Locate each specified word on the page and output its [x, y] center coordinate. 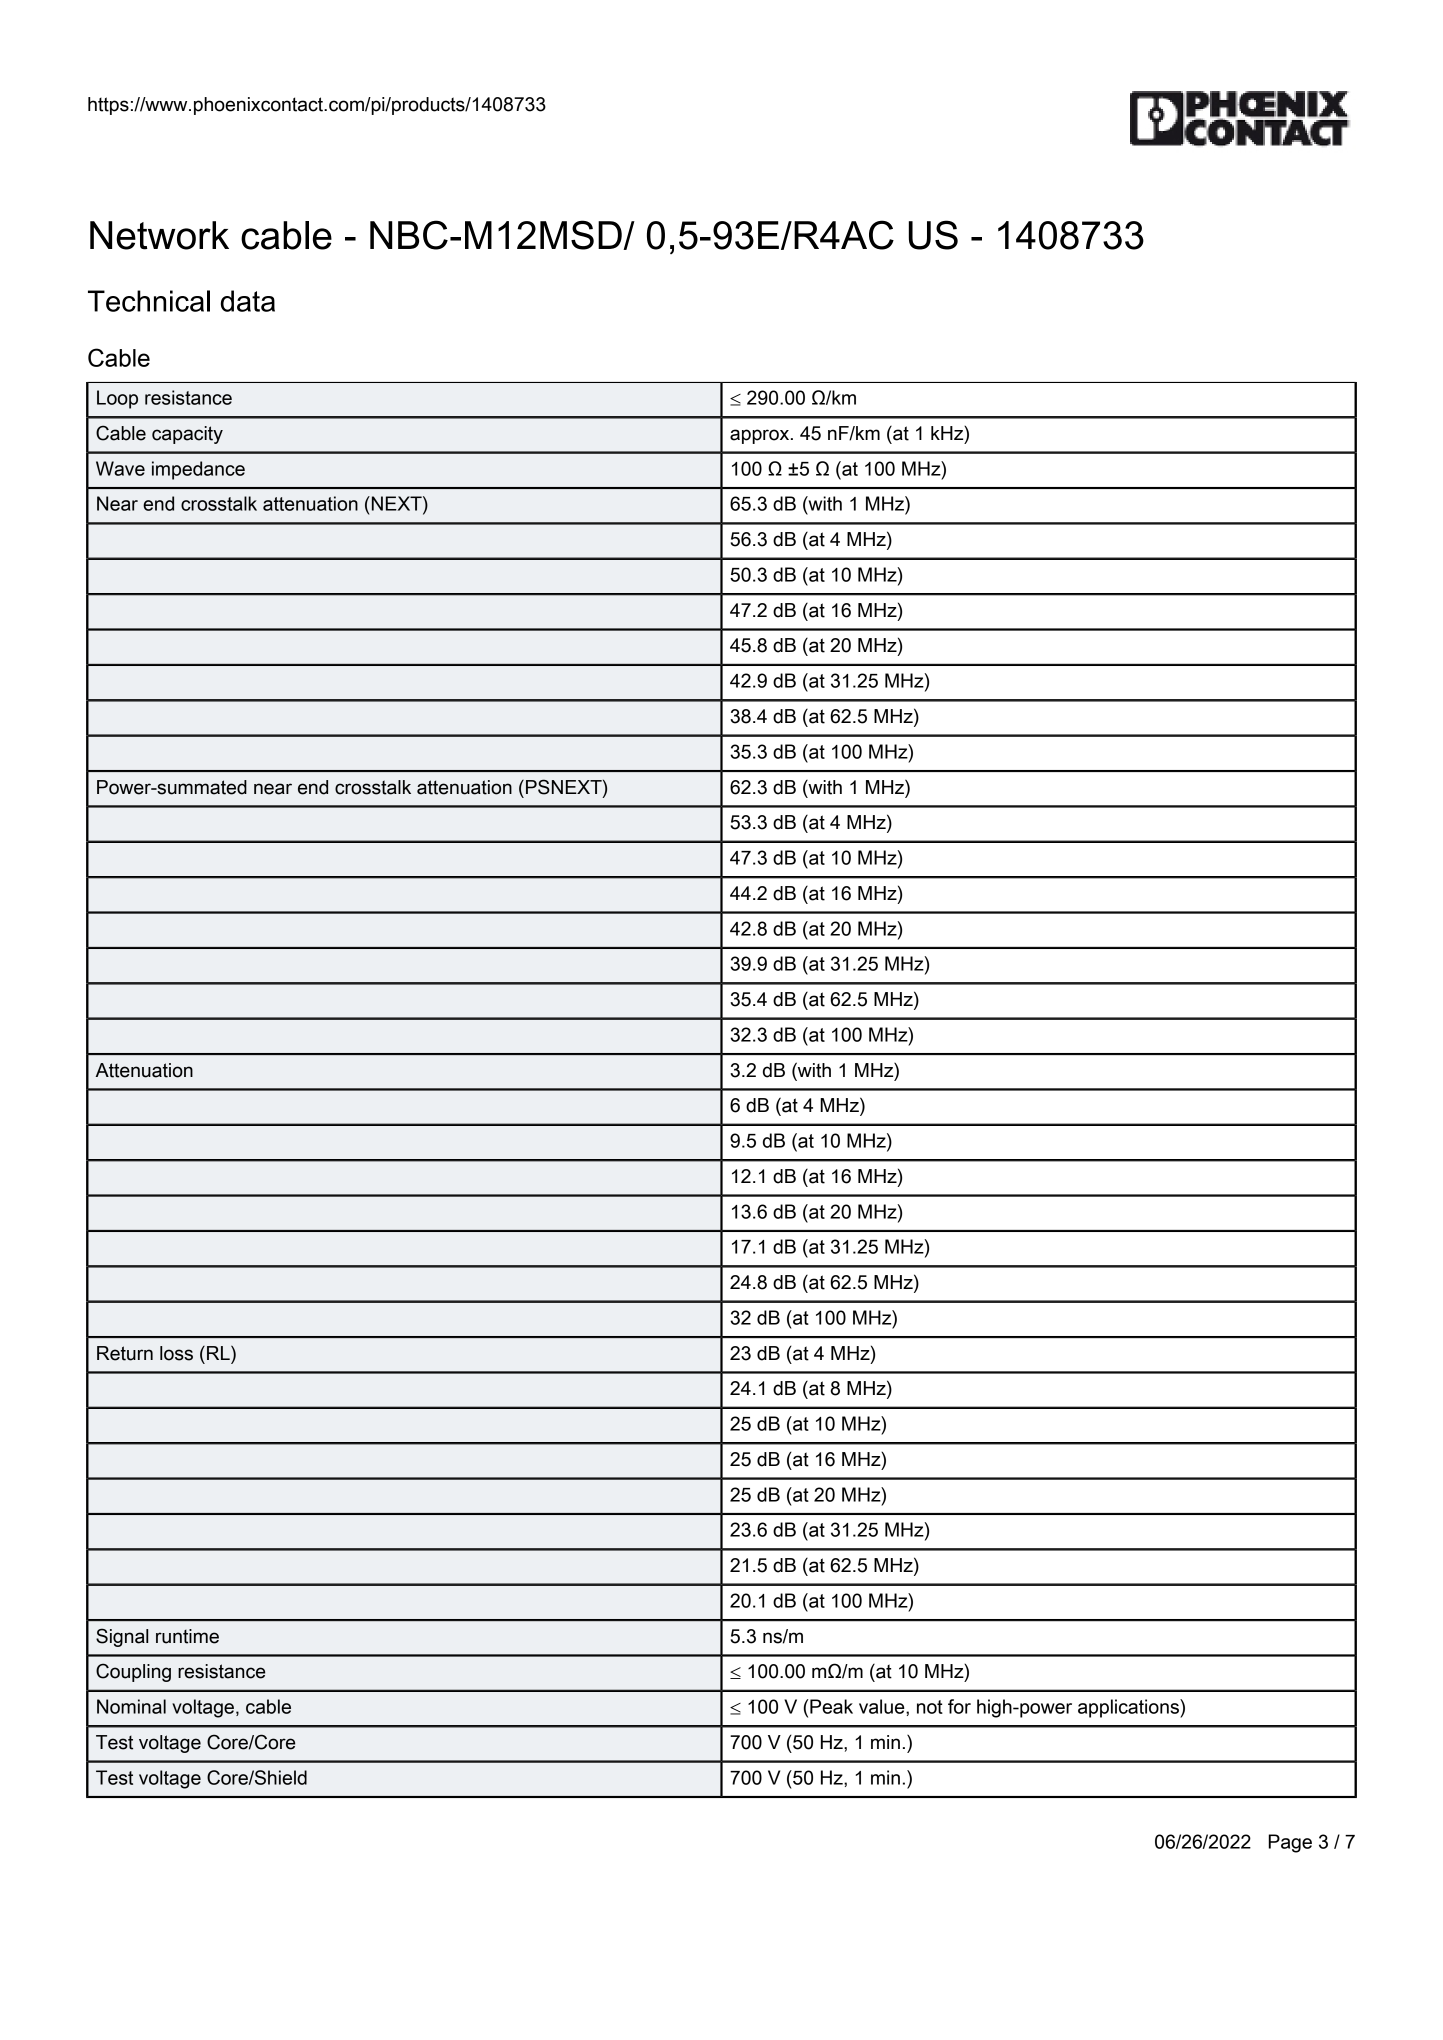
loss [176, 1353]
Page [1290, 1843]
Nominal [131, 1706]
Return [125, 1353]
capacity [187, 435]
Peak [831, 1706]
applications [1129, 1708]
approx [761, 436]
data [248, 301]
